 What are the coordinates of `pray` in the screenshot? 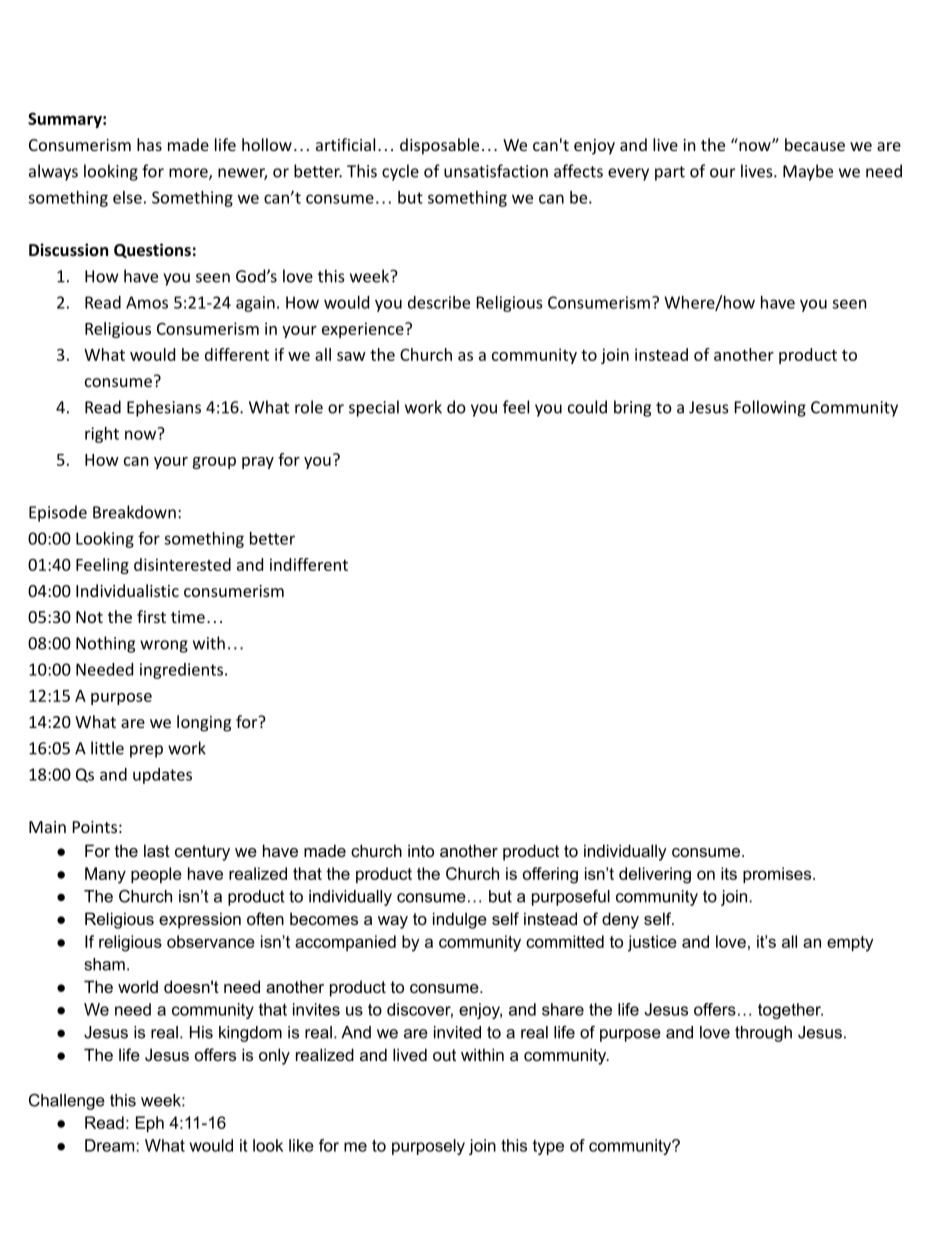 It's located at (258, 463).
